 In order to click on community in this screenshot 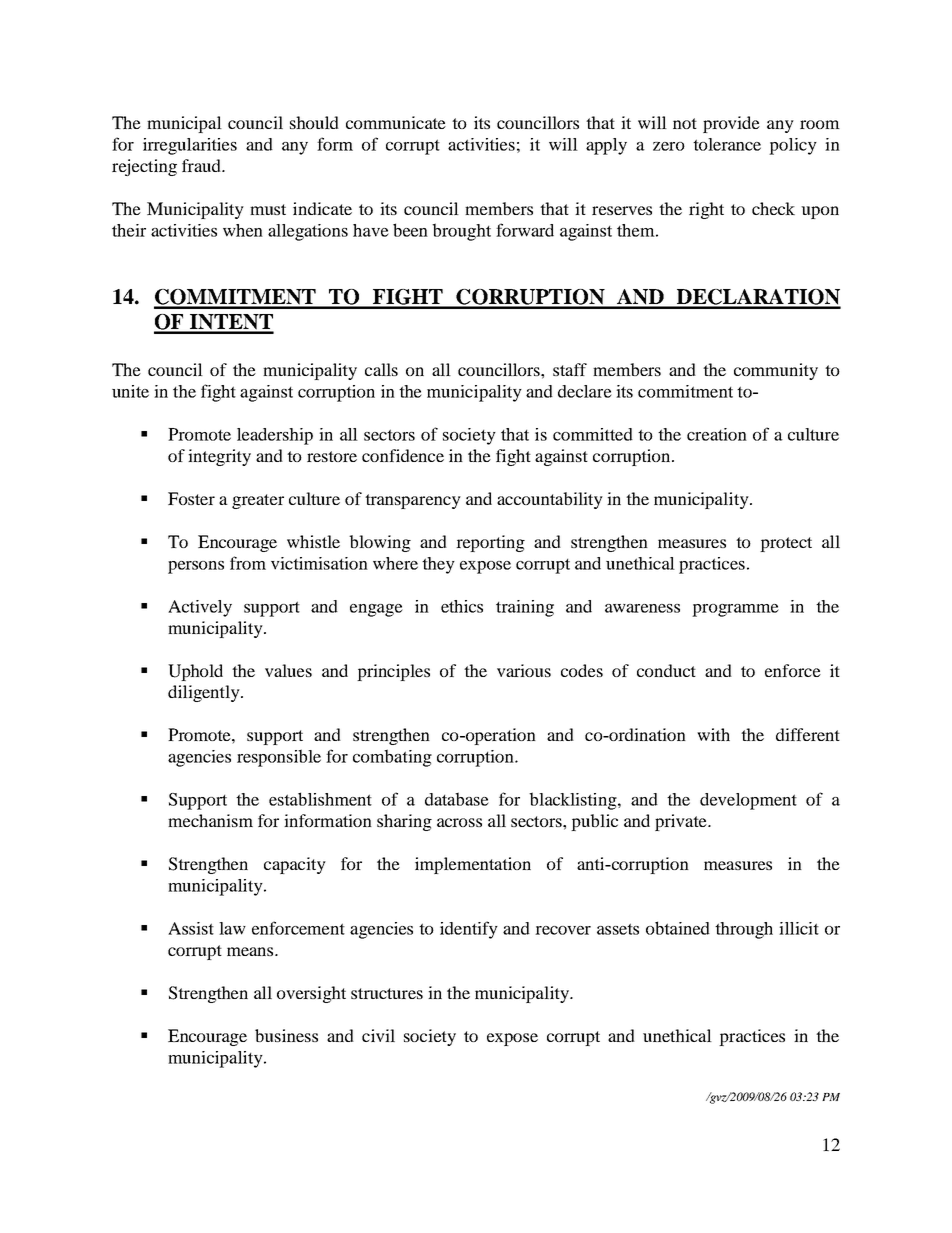, I will do `click(776, 371)`.
